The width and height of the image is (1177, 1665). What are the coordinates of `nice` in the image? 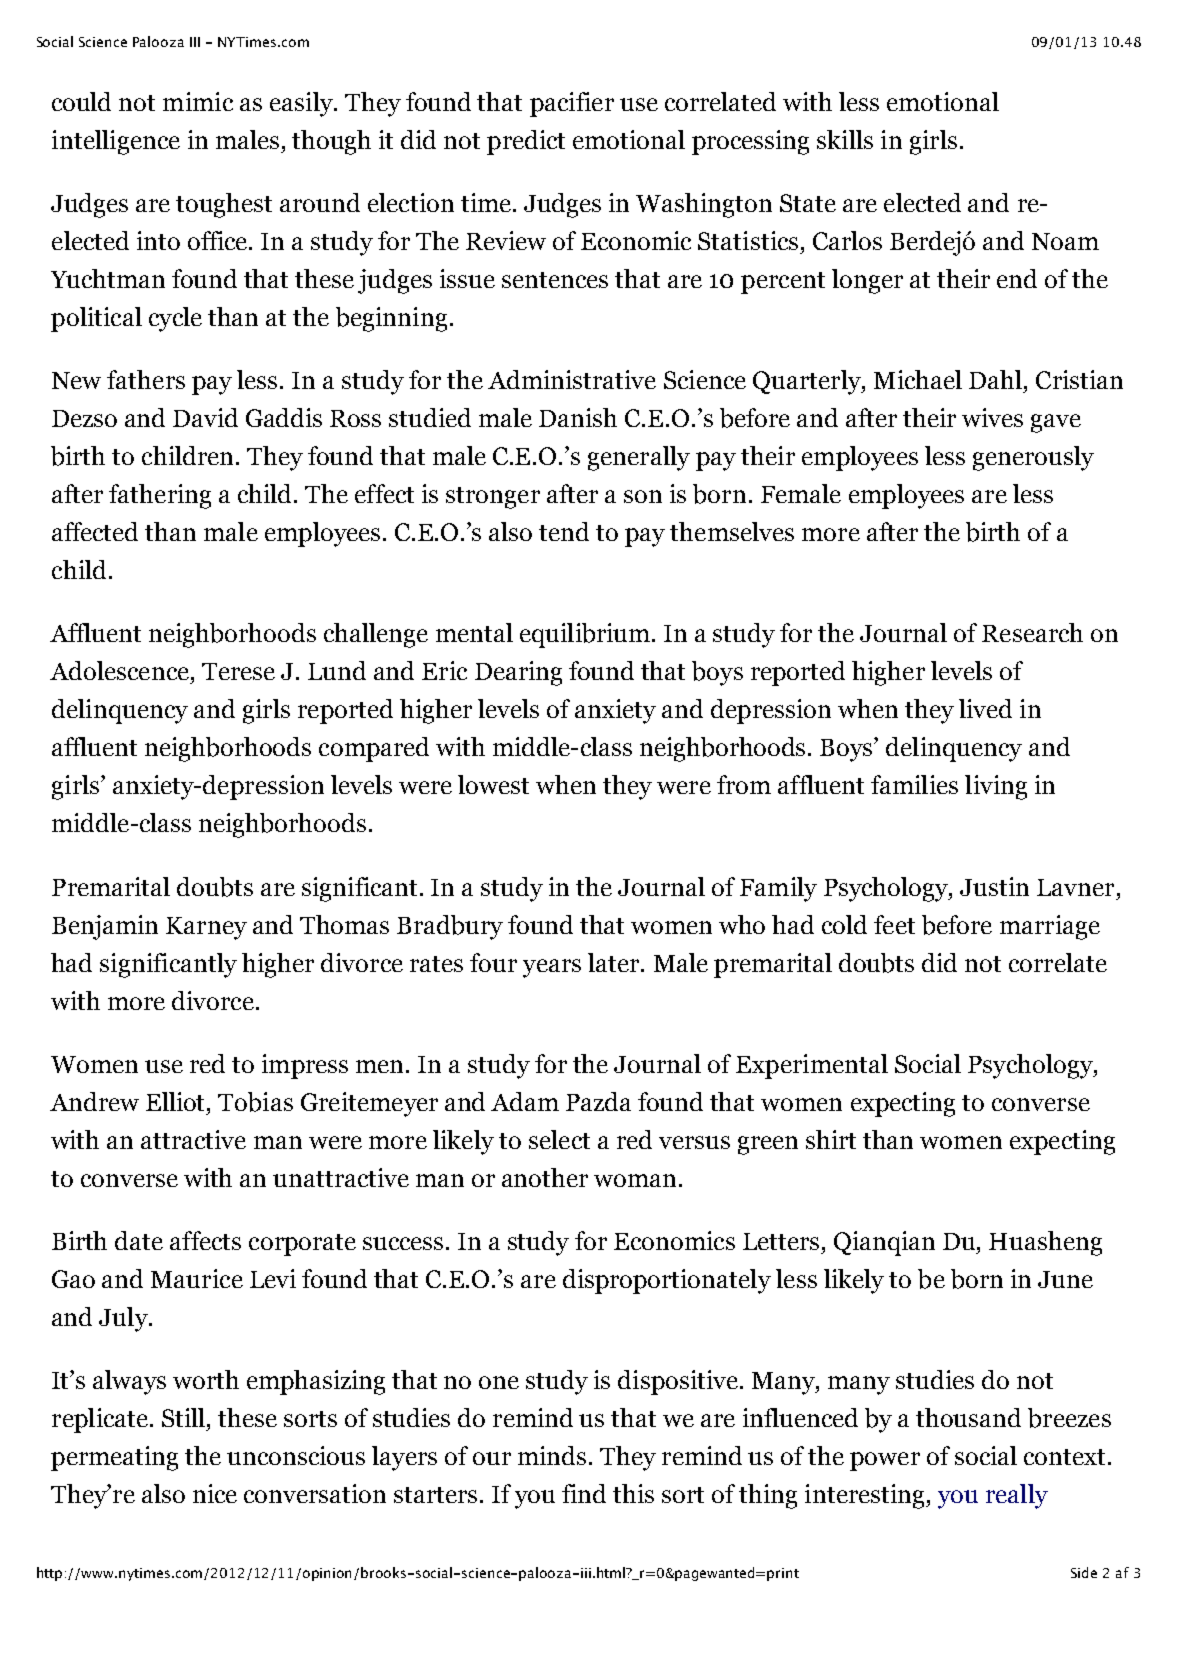 It's located at (215, 1493).
